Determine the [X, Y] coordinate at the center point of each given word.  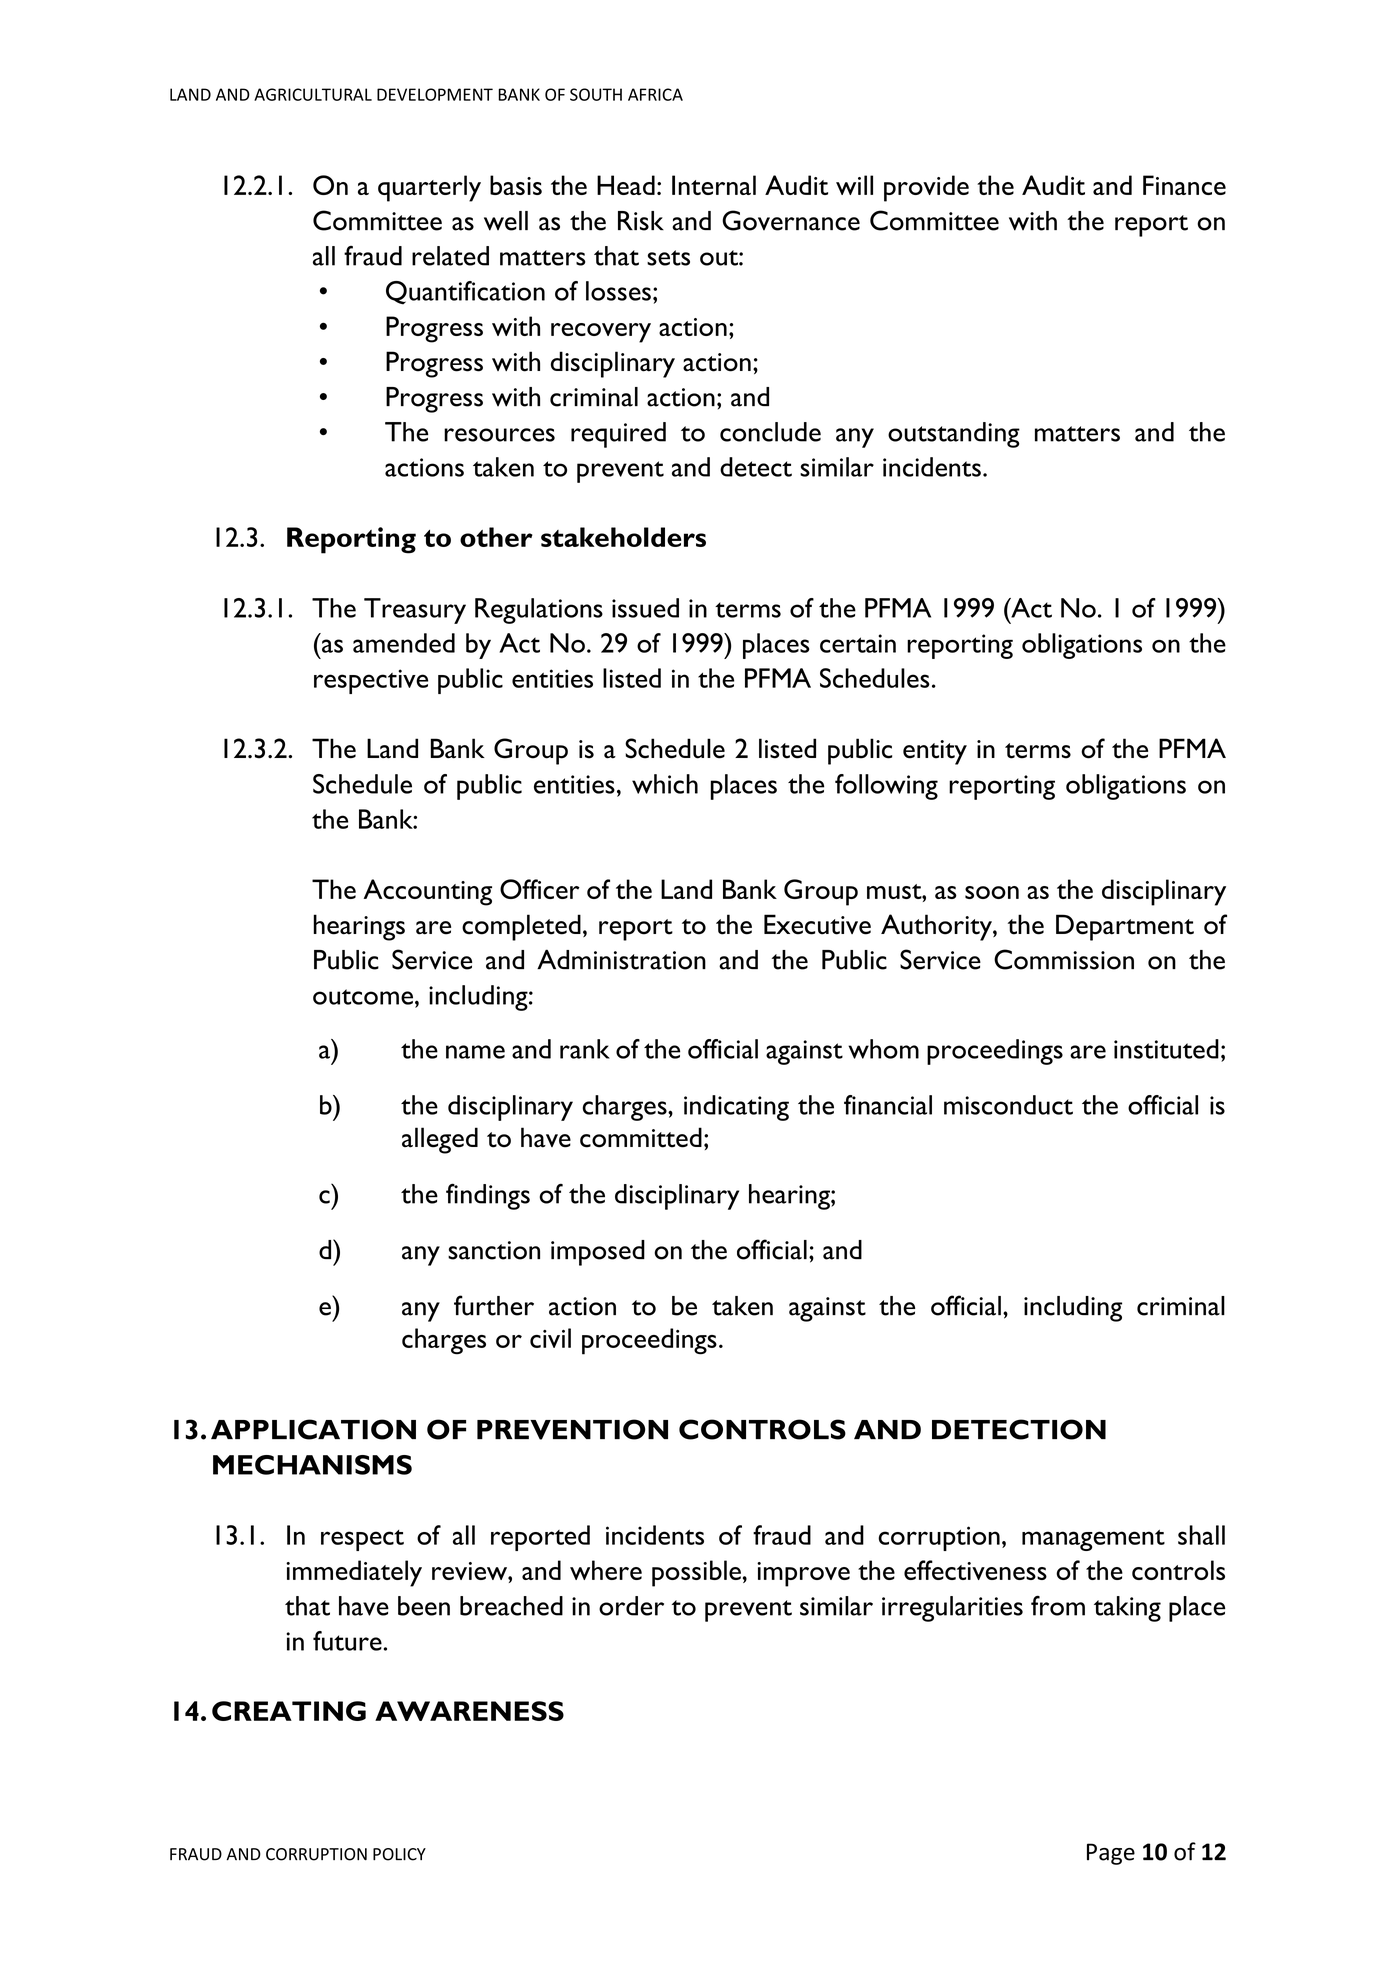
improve [803, 1574]
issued [645, 608]
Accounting [428, 892]
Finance [1184, 185]
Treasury [415, 611]
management [1093, 1540]
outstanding [954, 435]
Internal [714, 185]
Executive [817, 924]
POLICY [399, 1854]
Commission [1064, 959]
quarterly [429, 188]
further [494, 1305]
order [631, 1606]
